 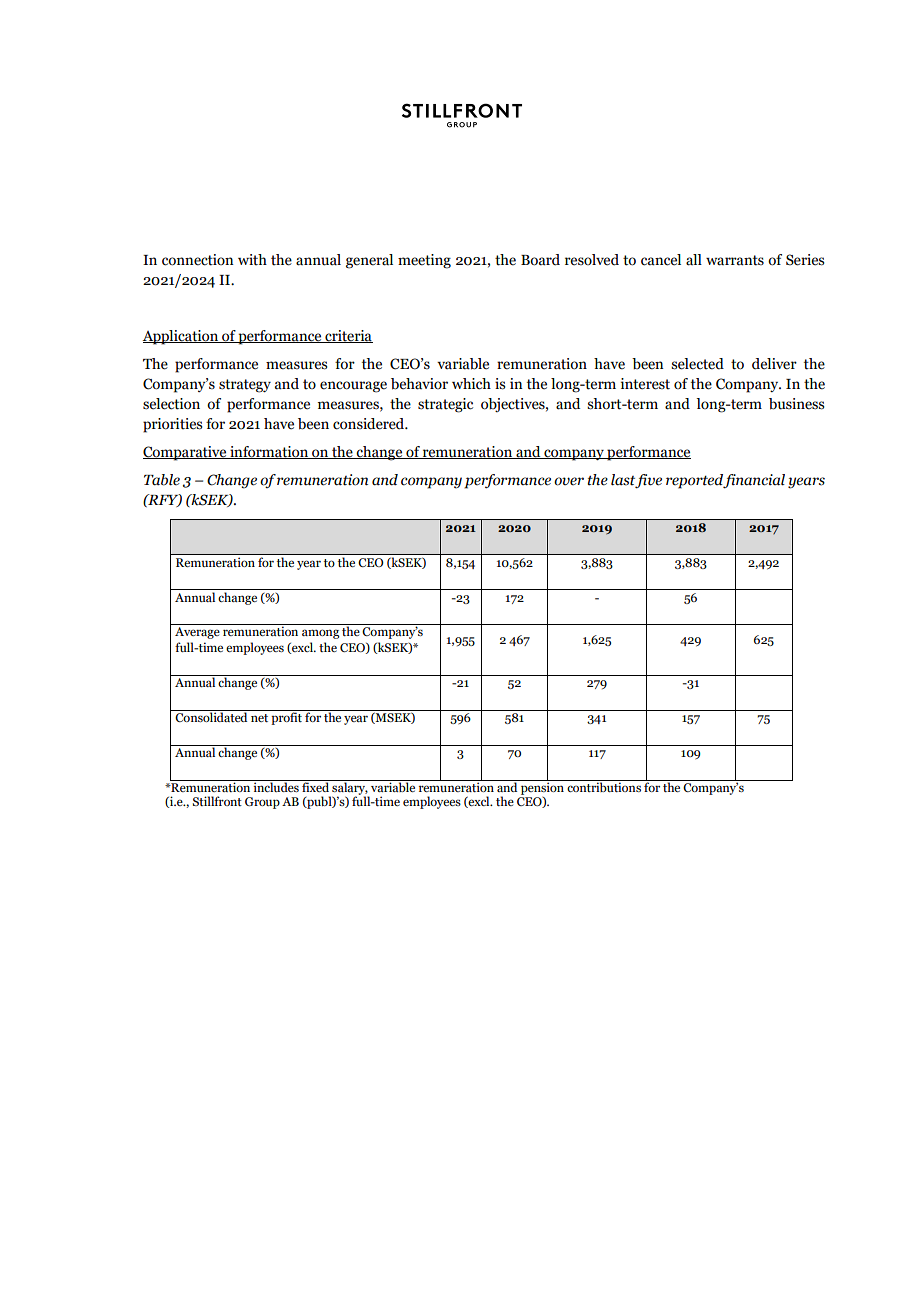 What do you see at coordinates (697, 364) in the screenshot?
I see `selected` at bounding box center [697, 364].
